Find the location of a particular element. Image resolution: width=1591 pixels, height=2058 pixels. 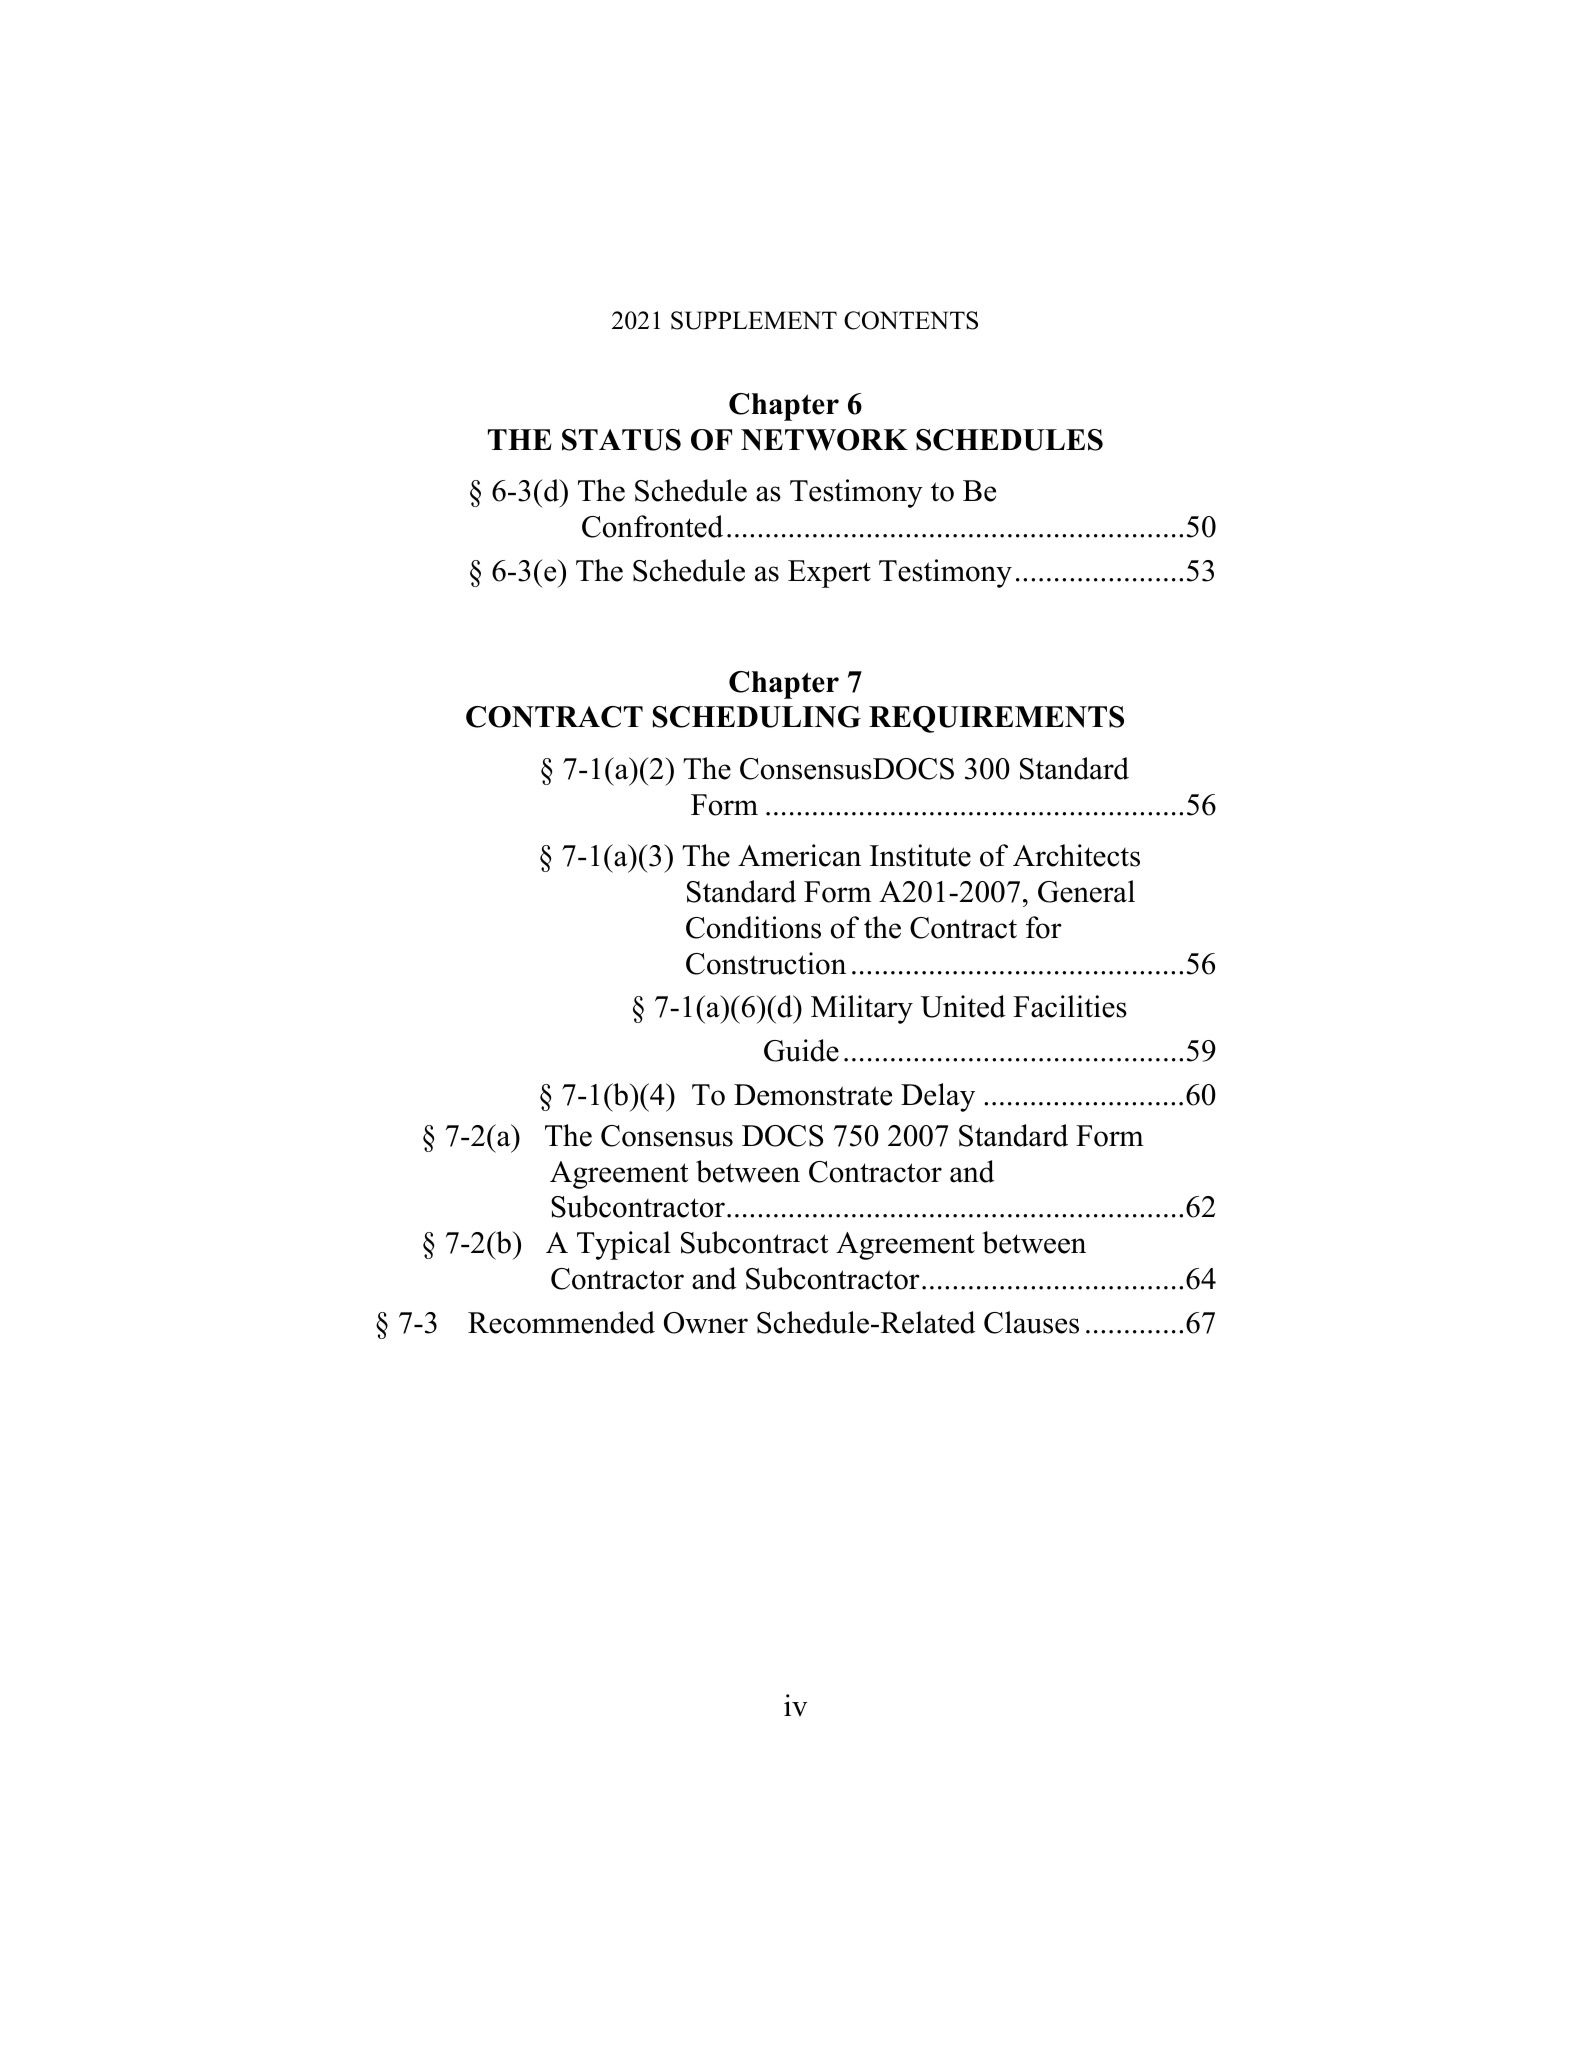

Owner is located at coordinates (706, 1323).
